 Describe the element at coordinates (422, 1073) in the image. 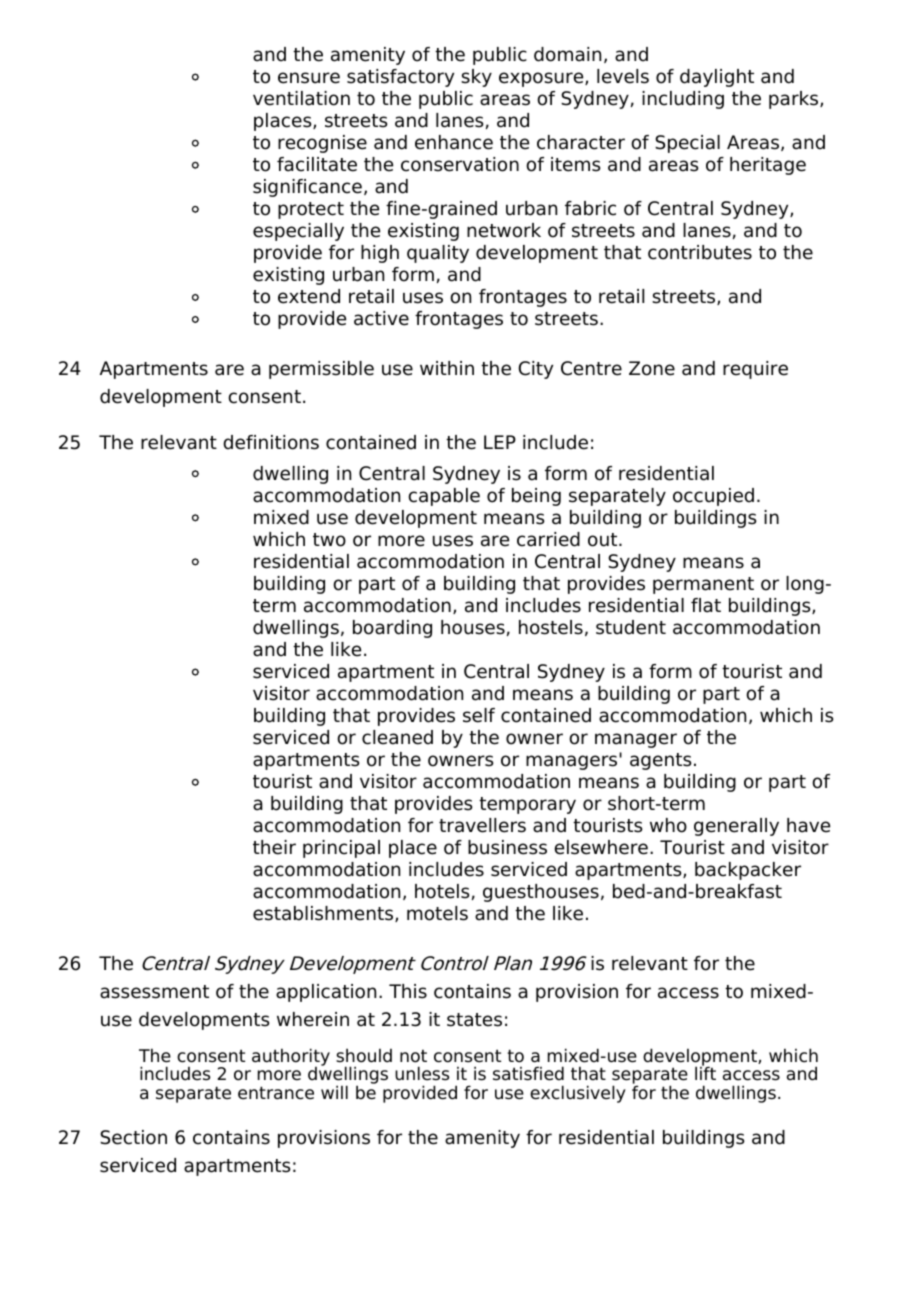

I see `unless` at that location.
